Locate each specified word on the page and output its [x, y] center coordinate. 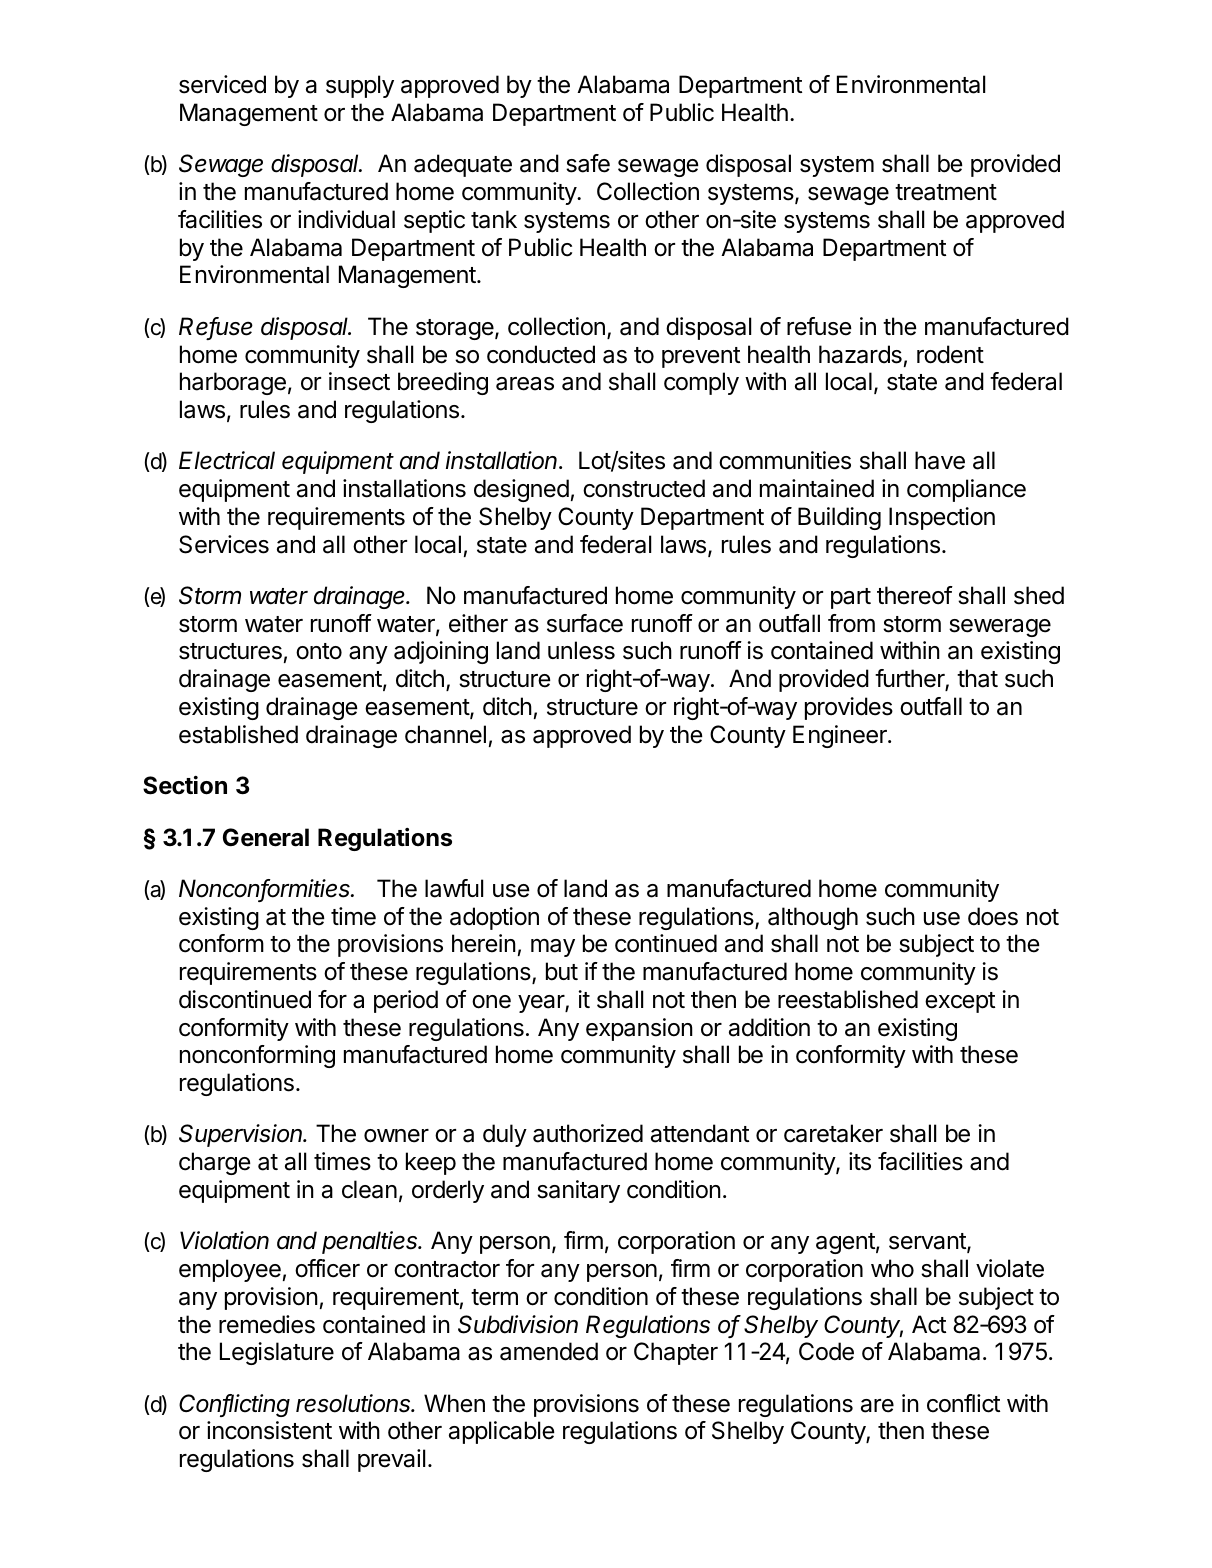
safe [588, 163]
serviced [222, 84]
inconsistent [269, 1430]
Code [826, 1351]
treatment [946, 192]
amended [549, 1351]
